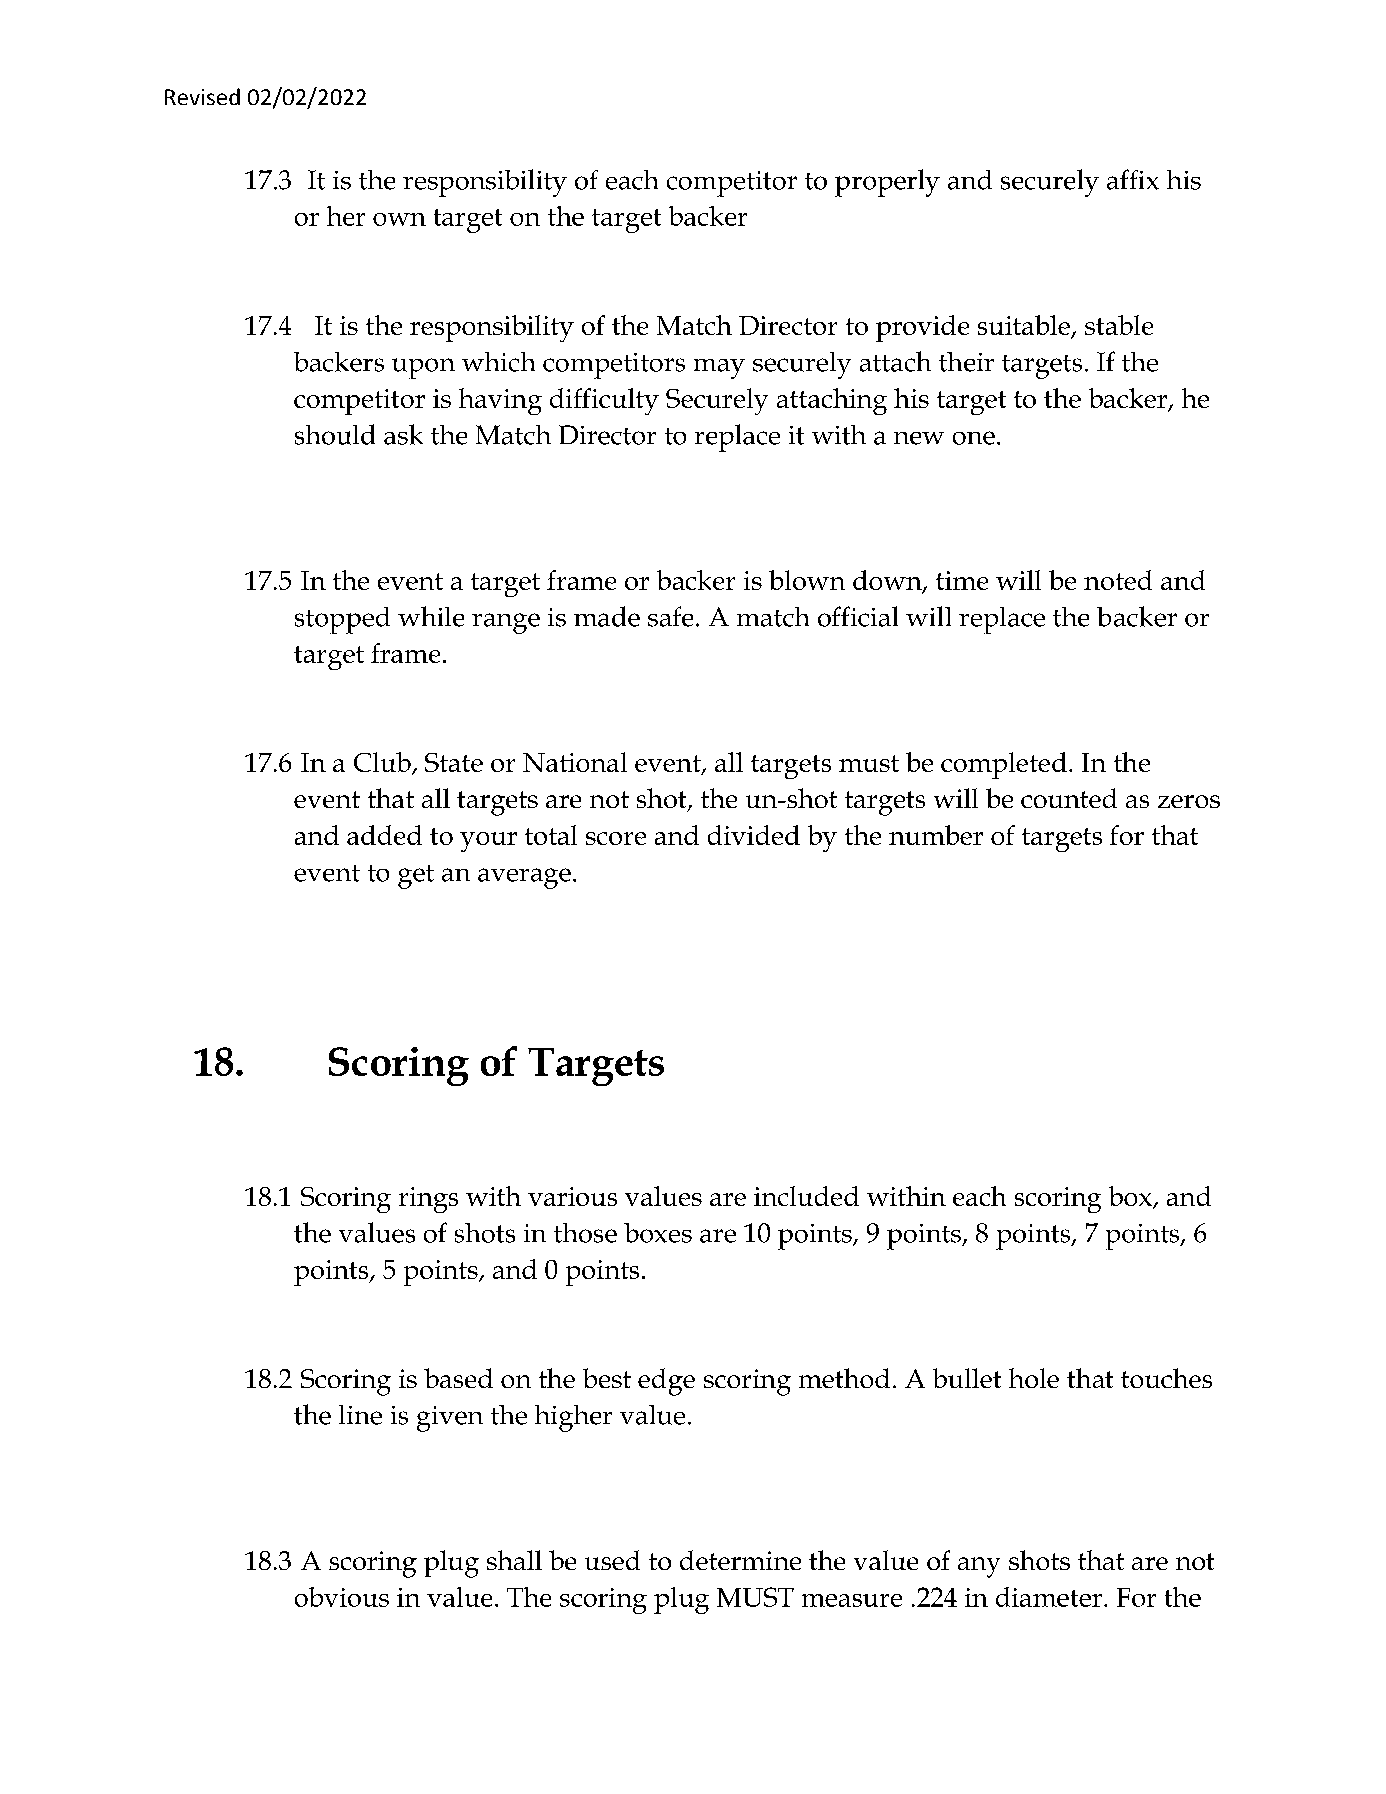 This screenshot has width=1386, height=1794. I want to click on added, so click(384, 835).
